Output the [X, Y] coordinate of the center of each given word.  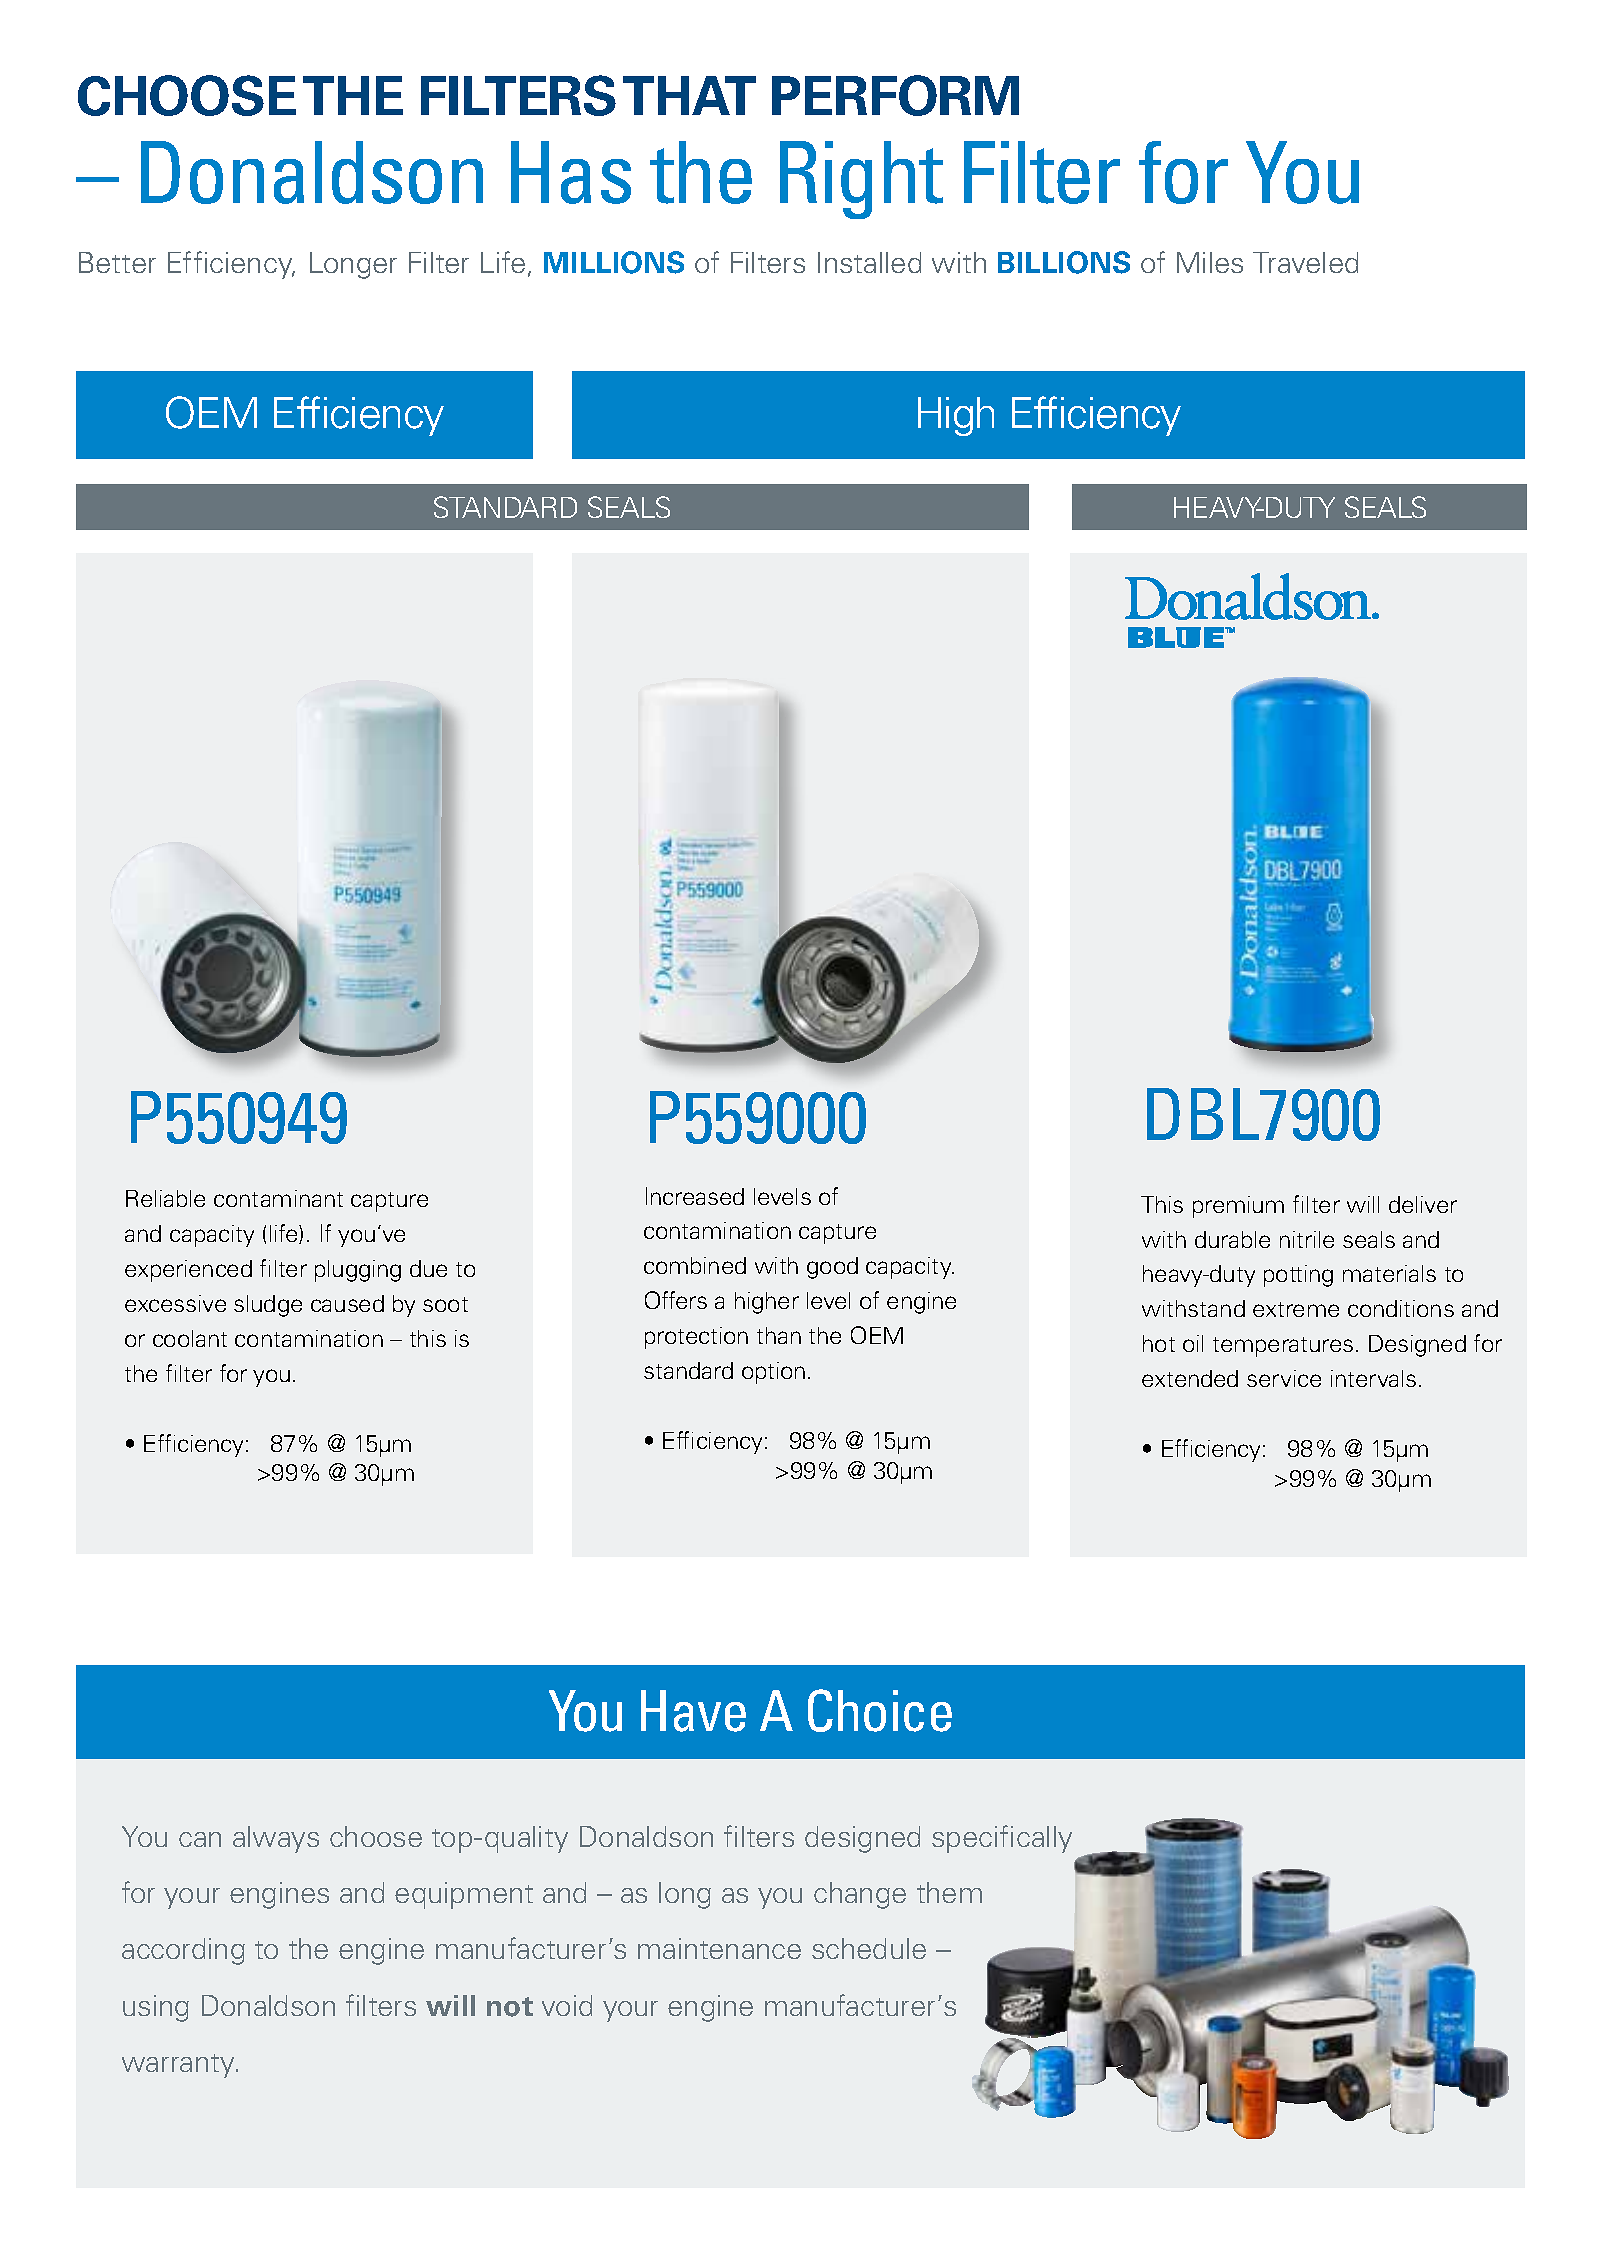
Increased [695, 1196]
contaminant [278, 1198]
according [183, 1951]
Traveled [1305, 262]
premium [1238, 1207]
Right [861, 180]
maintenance [719, 1948]
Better [117, 262]
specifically [1002, 1839]
